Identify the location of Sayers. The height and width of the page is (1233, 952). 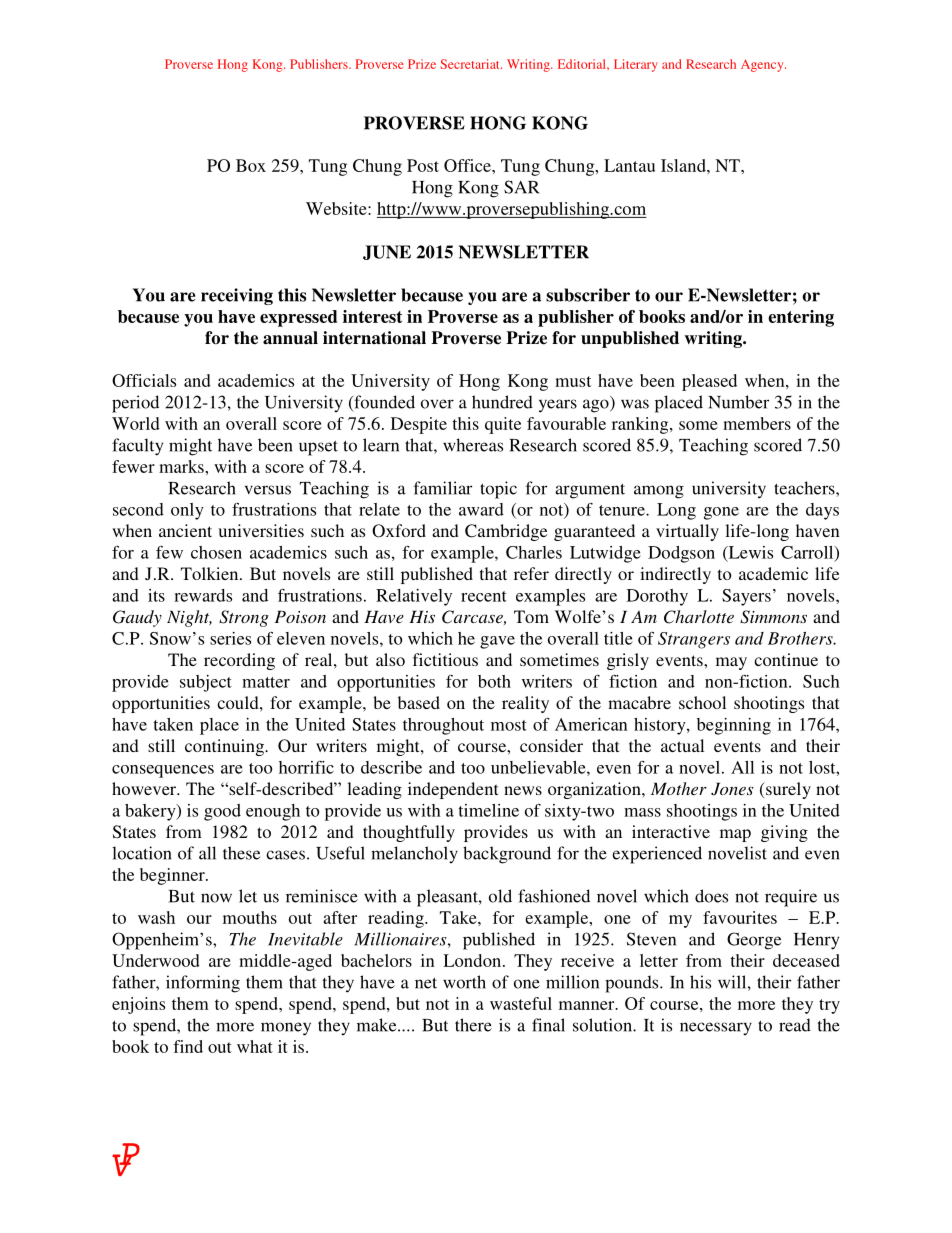
(746, 597).
